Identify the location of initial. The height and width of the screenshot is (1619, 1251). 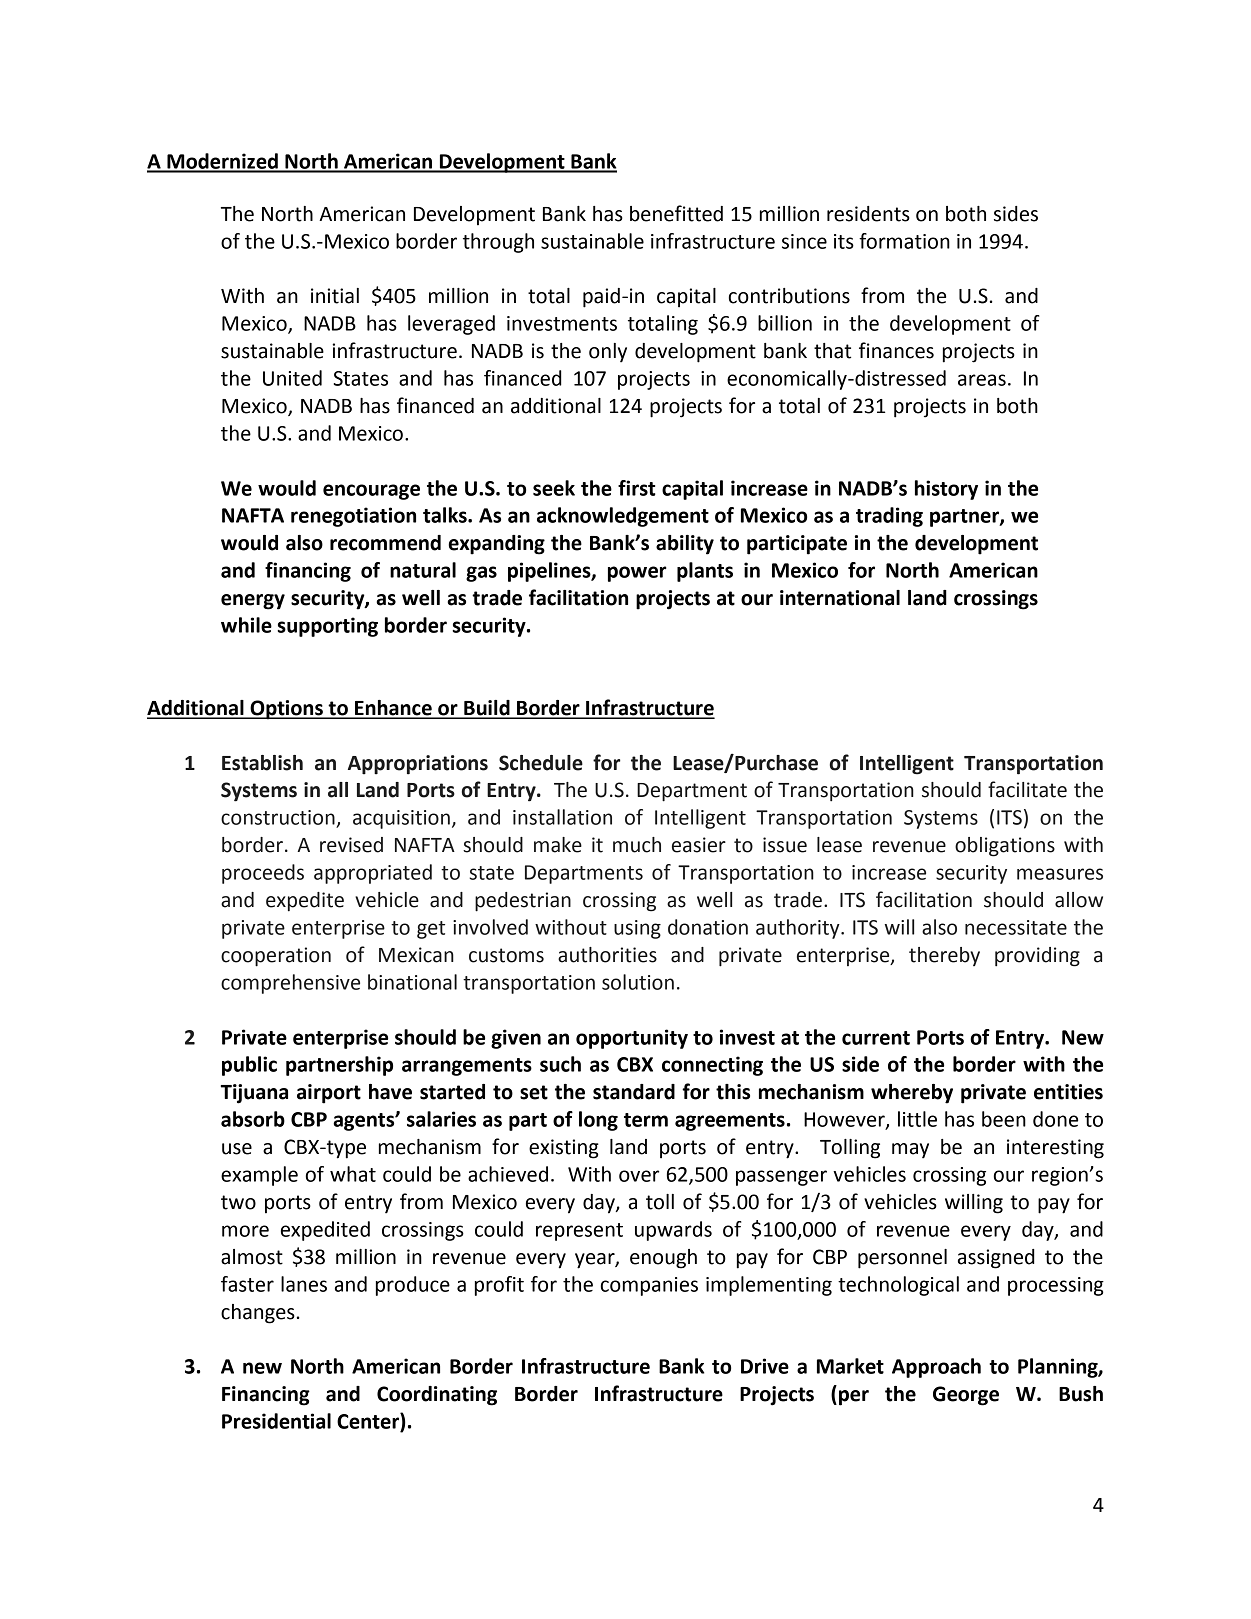
(335, 296).
